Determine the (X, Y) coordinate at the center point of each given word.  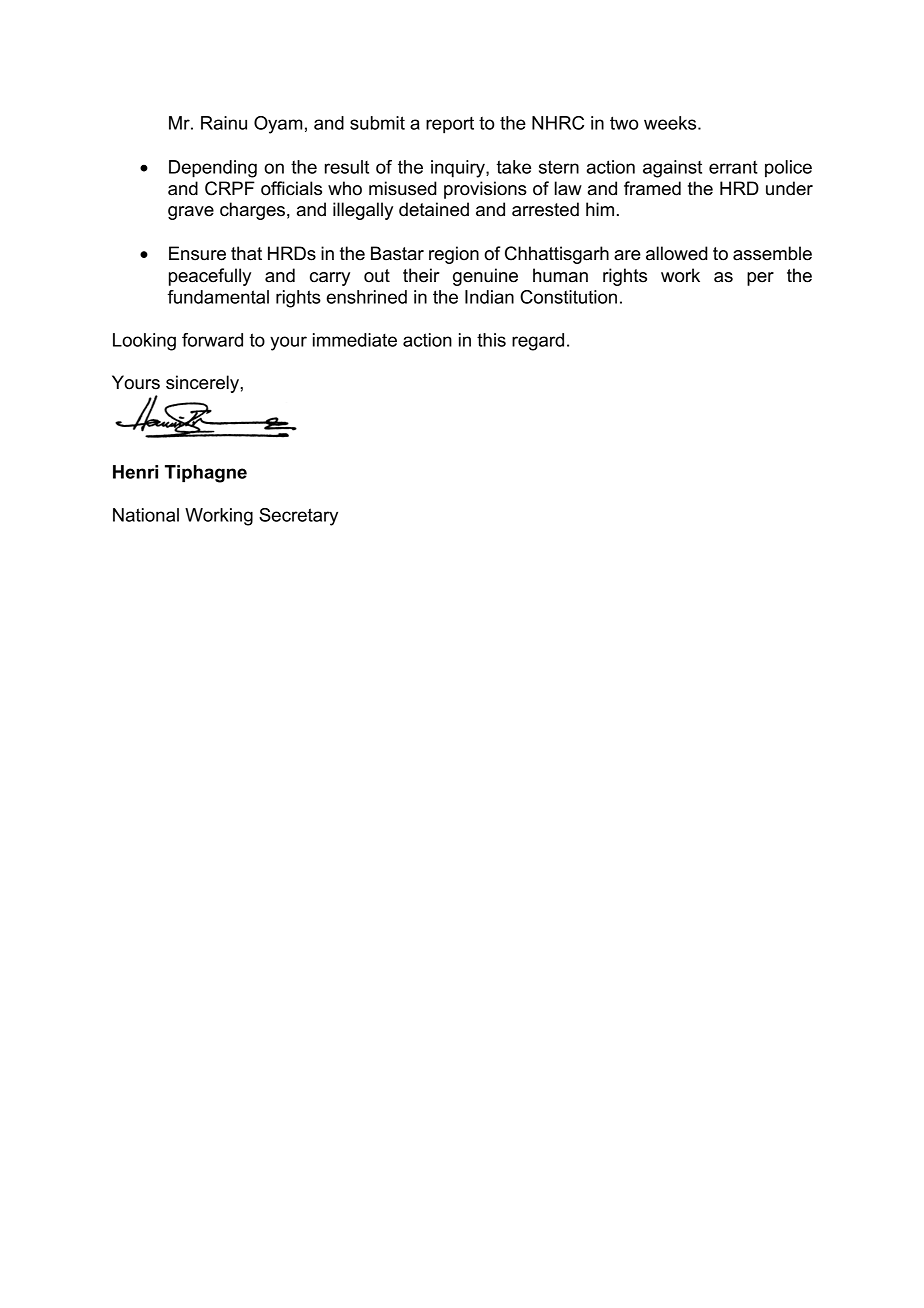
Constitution (568, 297)
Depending (213, 169)
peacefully (210, 277)
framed (652, 188)
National (146, 515)
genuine (485, 277)
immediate (355, 340)
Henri (135, 472)
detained (434, 209)
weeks (671, 123)
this (491, 340)
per (760, 279)
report (450, 125)
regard (538, 342)
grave (191, 213)
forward (212, 340)
